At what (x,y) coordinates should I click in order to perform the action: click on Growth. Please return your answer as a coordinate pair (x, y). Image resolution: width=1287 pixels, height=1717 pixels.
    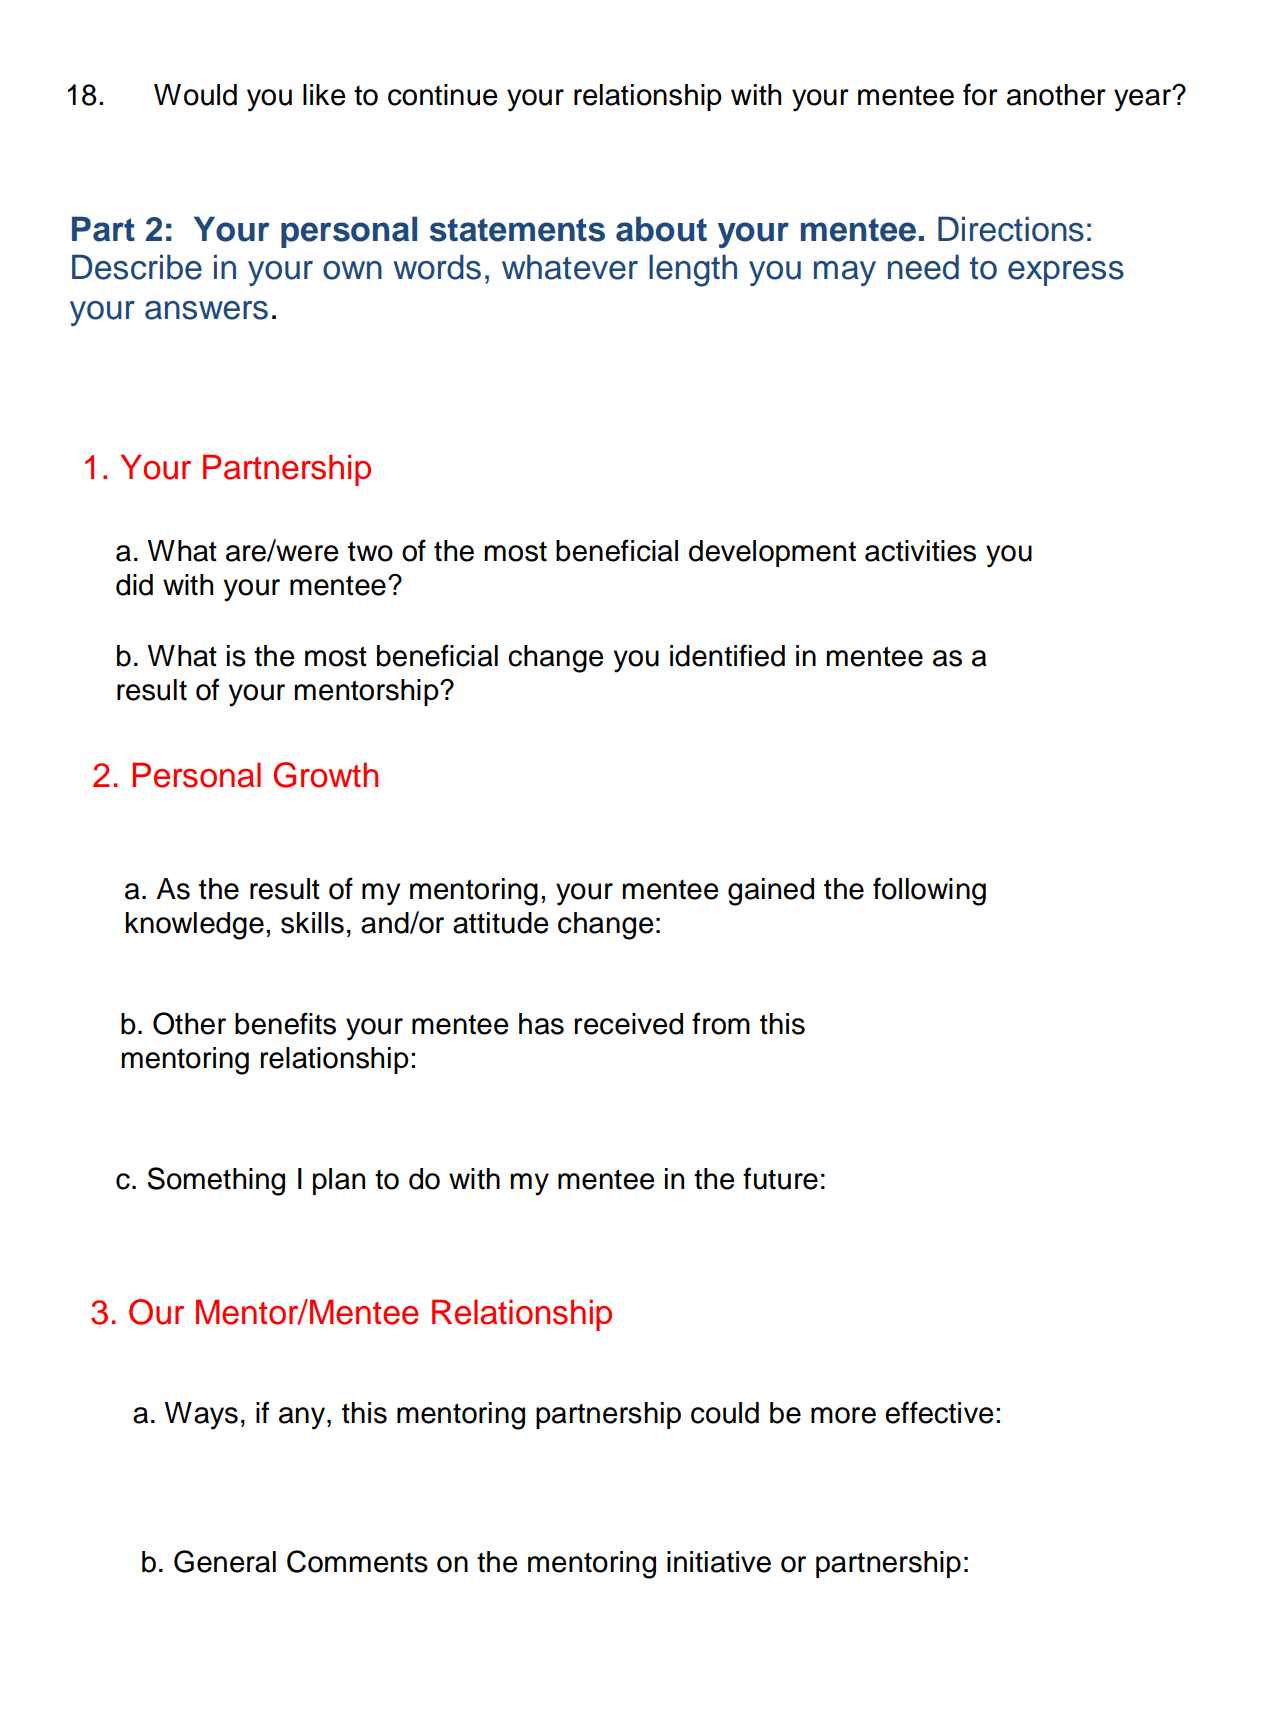
    Looking at the image, I should click on (326, 775).
